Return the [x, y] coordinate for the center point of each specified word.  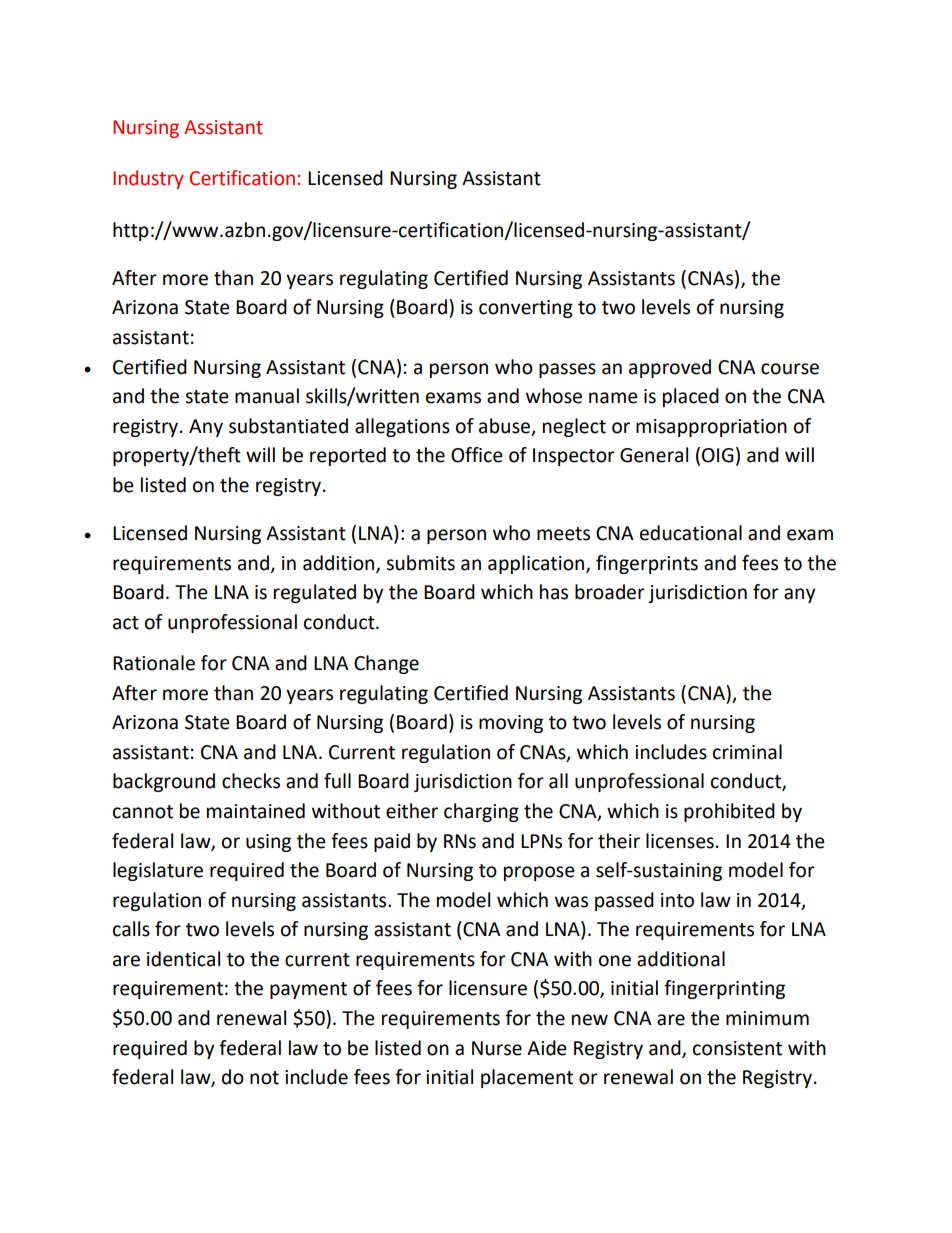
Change [386, 664]
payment [308, 990]
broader [610, 592]
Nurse [497, 1048]
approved [670, 368]
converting [526, 309]
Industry [148, 179]
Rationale [154, 663]
